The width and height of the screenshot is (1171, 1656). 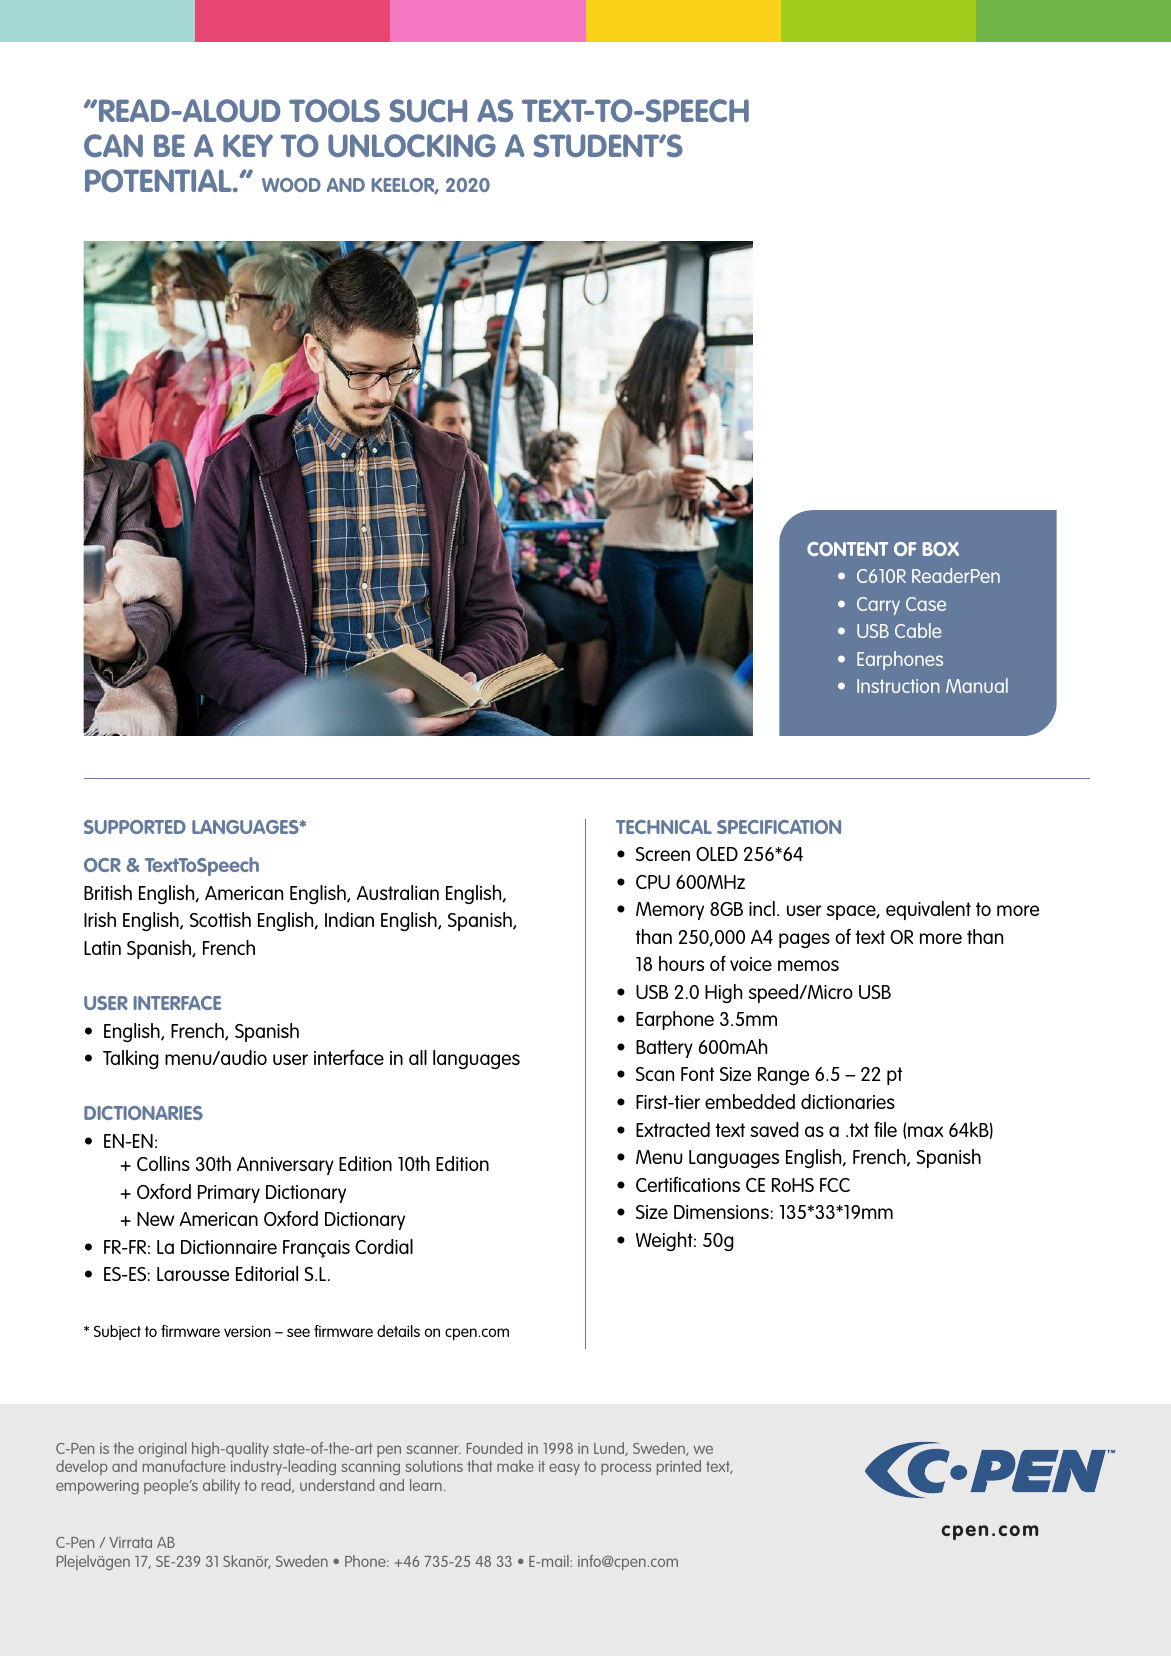 I want to click on make, so click(x=515, y=1466).
